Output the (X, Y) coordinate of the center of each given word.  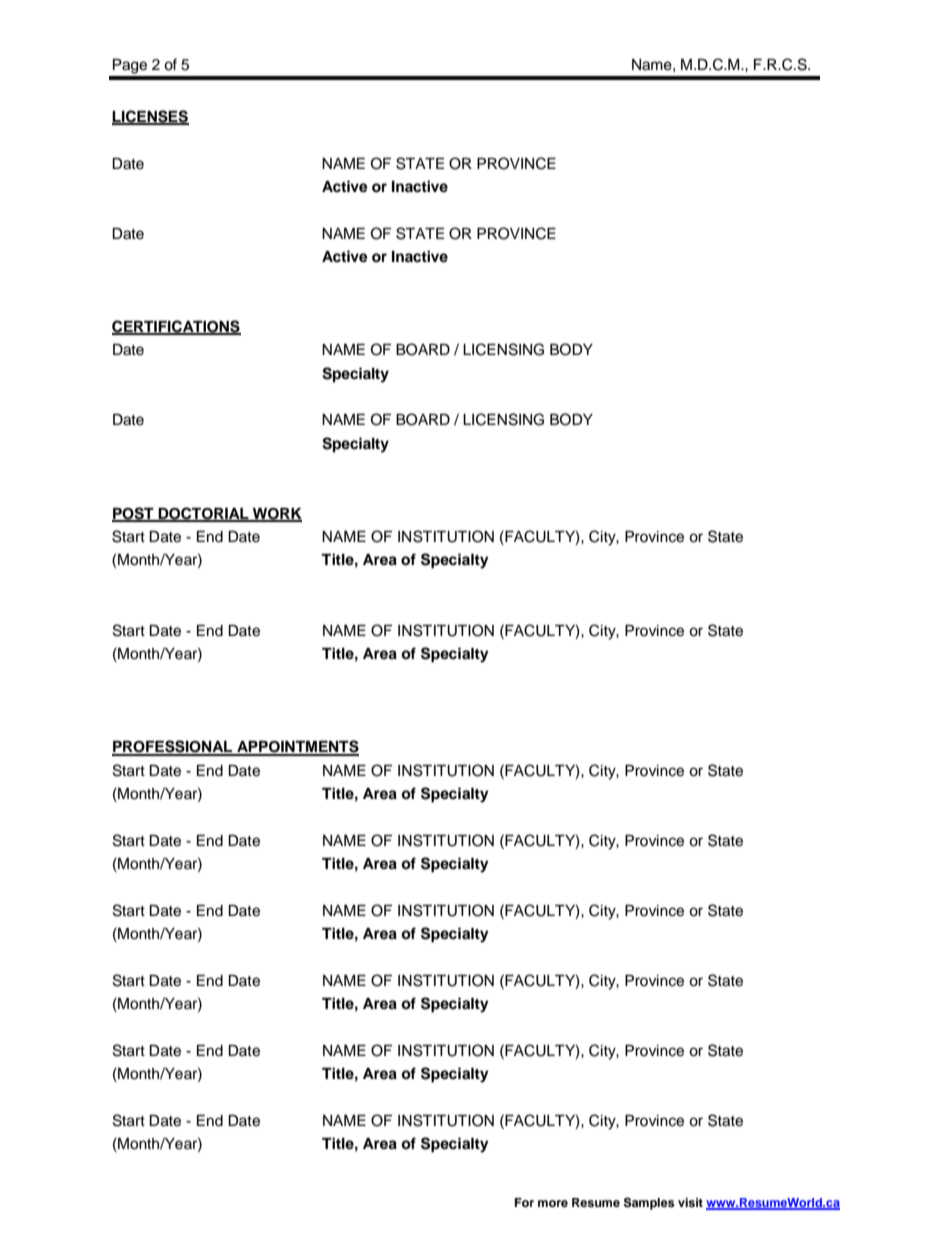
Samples (649, 1203)
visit (690, 1202)
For (524, 1202)
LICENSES (150, 117)
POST (134, 514)
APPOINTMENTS (297, 747)
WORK (276, 515)
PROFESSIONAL (173, 747)
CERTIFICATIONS (176, 327)
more (553, 1203)
